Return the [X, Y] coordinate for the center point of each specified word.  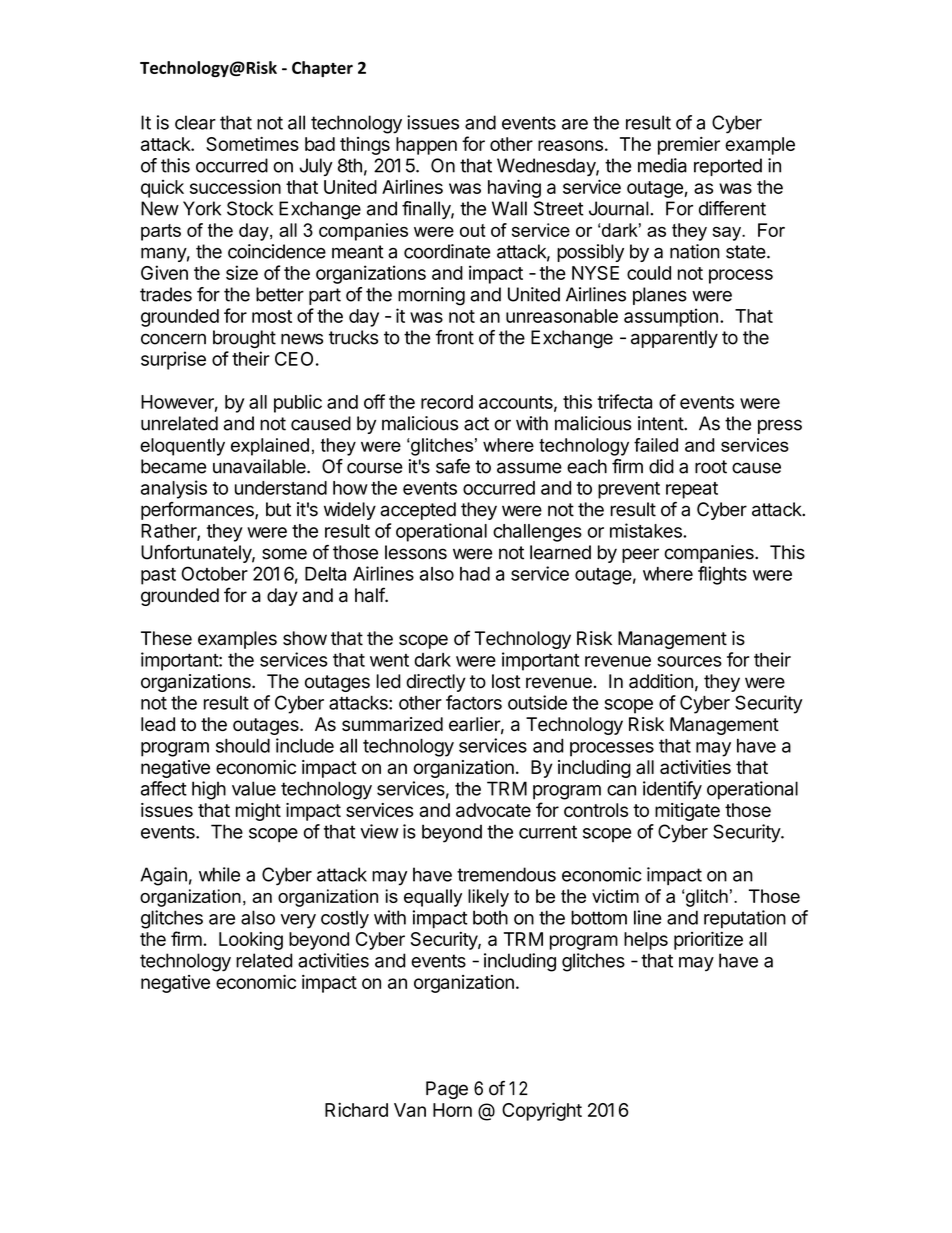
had [475, 574]
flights [722, 575]
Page [447, 1090]
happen [426, 146]
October [215, 573]
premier [689, 146]
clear [195, 122]
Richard [356, 1109]
